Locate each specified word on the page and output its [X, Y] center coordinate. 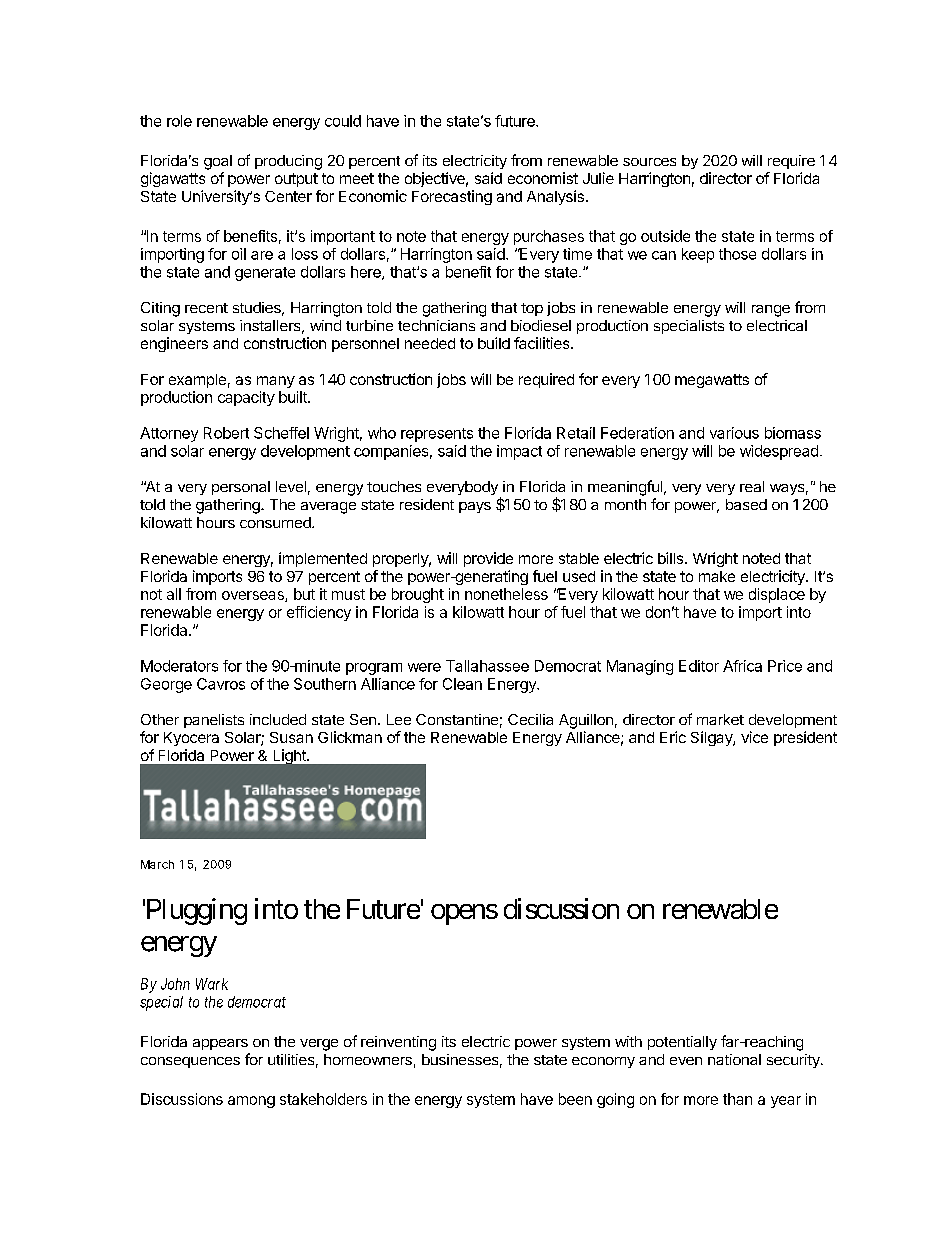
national [734, 1059]
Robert [226, 433]
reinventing [398, 1043]
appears [220, 1044]
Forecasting [452, 197]
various [734, 433]
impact [519, 452]
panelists [214, 721]
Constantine [457, 719]
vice [754, 737]
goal [218, 162]
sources [649, 162]
